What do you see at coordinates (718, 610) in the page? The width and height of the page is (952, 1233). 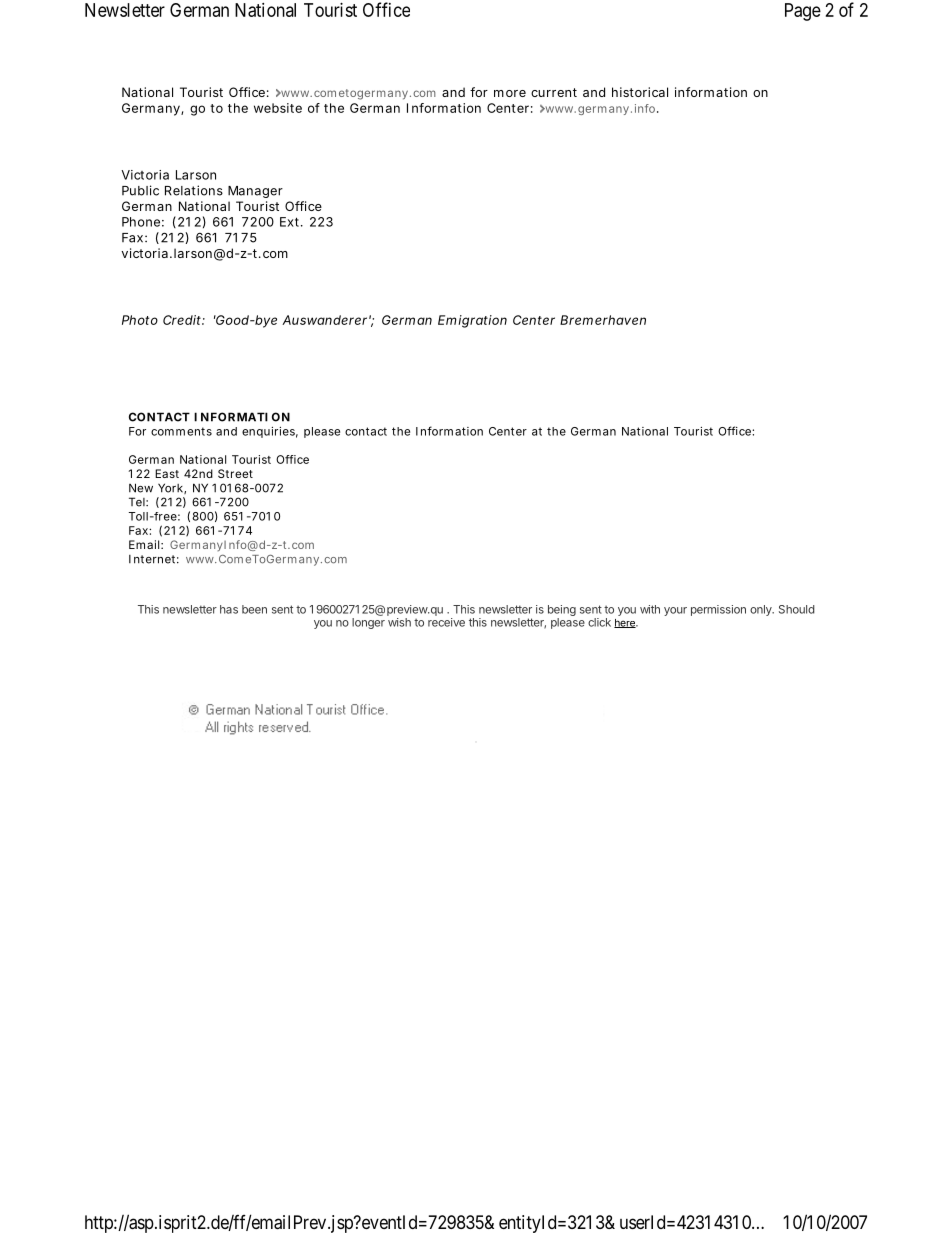 I see `permission` at bounding box center [718, 610].
